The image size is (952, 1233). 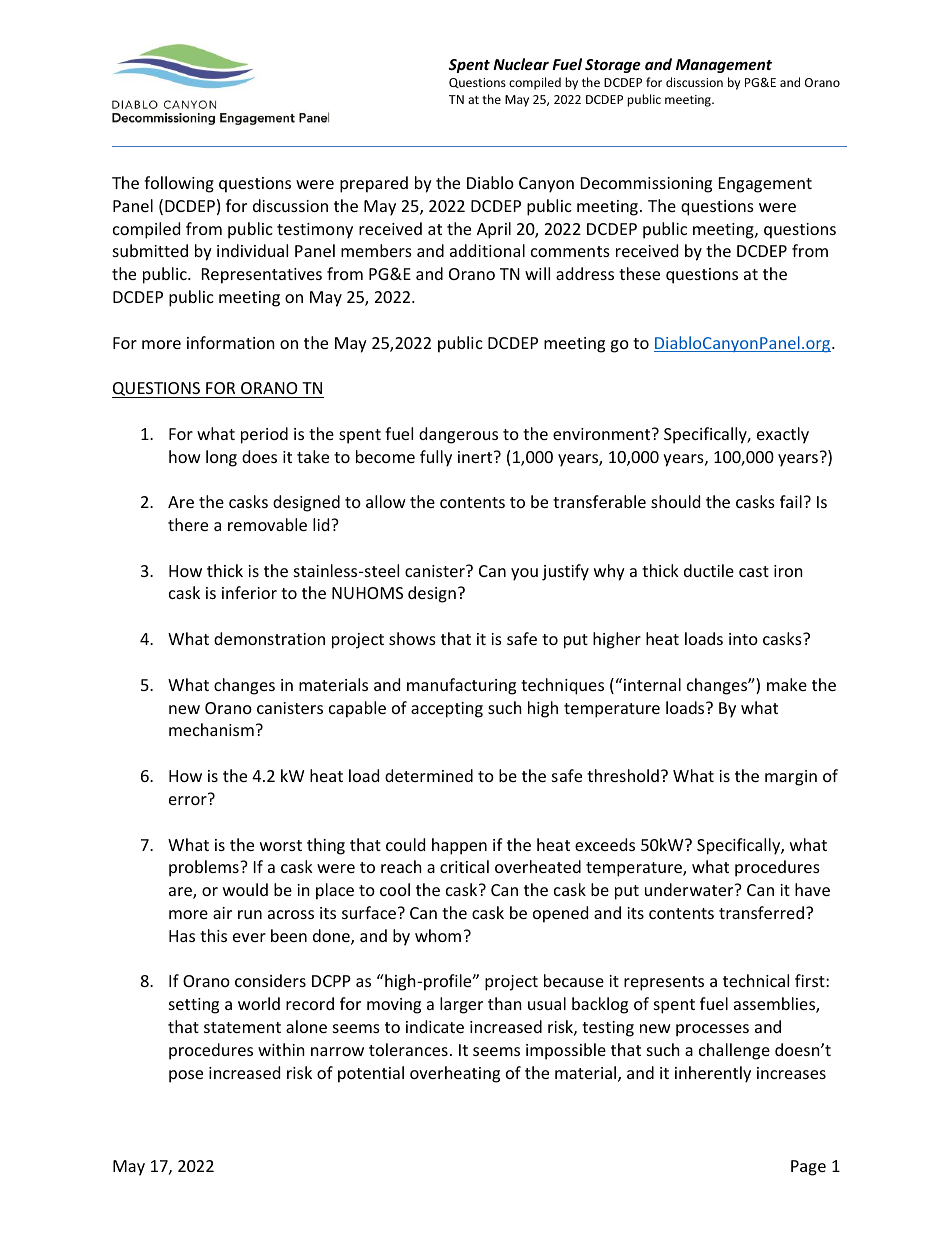 What do you see at coordinates (791, 778) in the screenshot?
I see `margin` at bounding box center [791, 778].
